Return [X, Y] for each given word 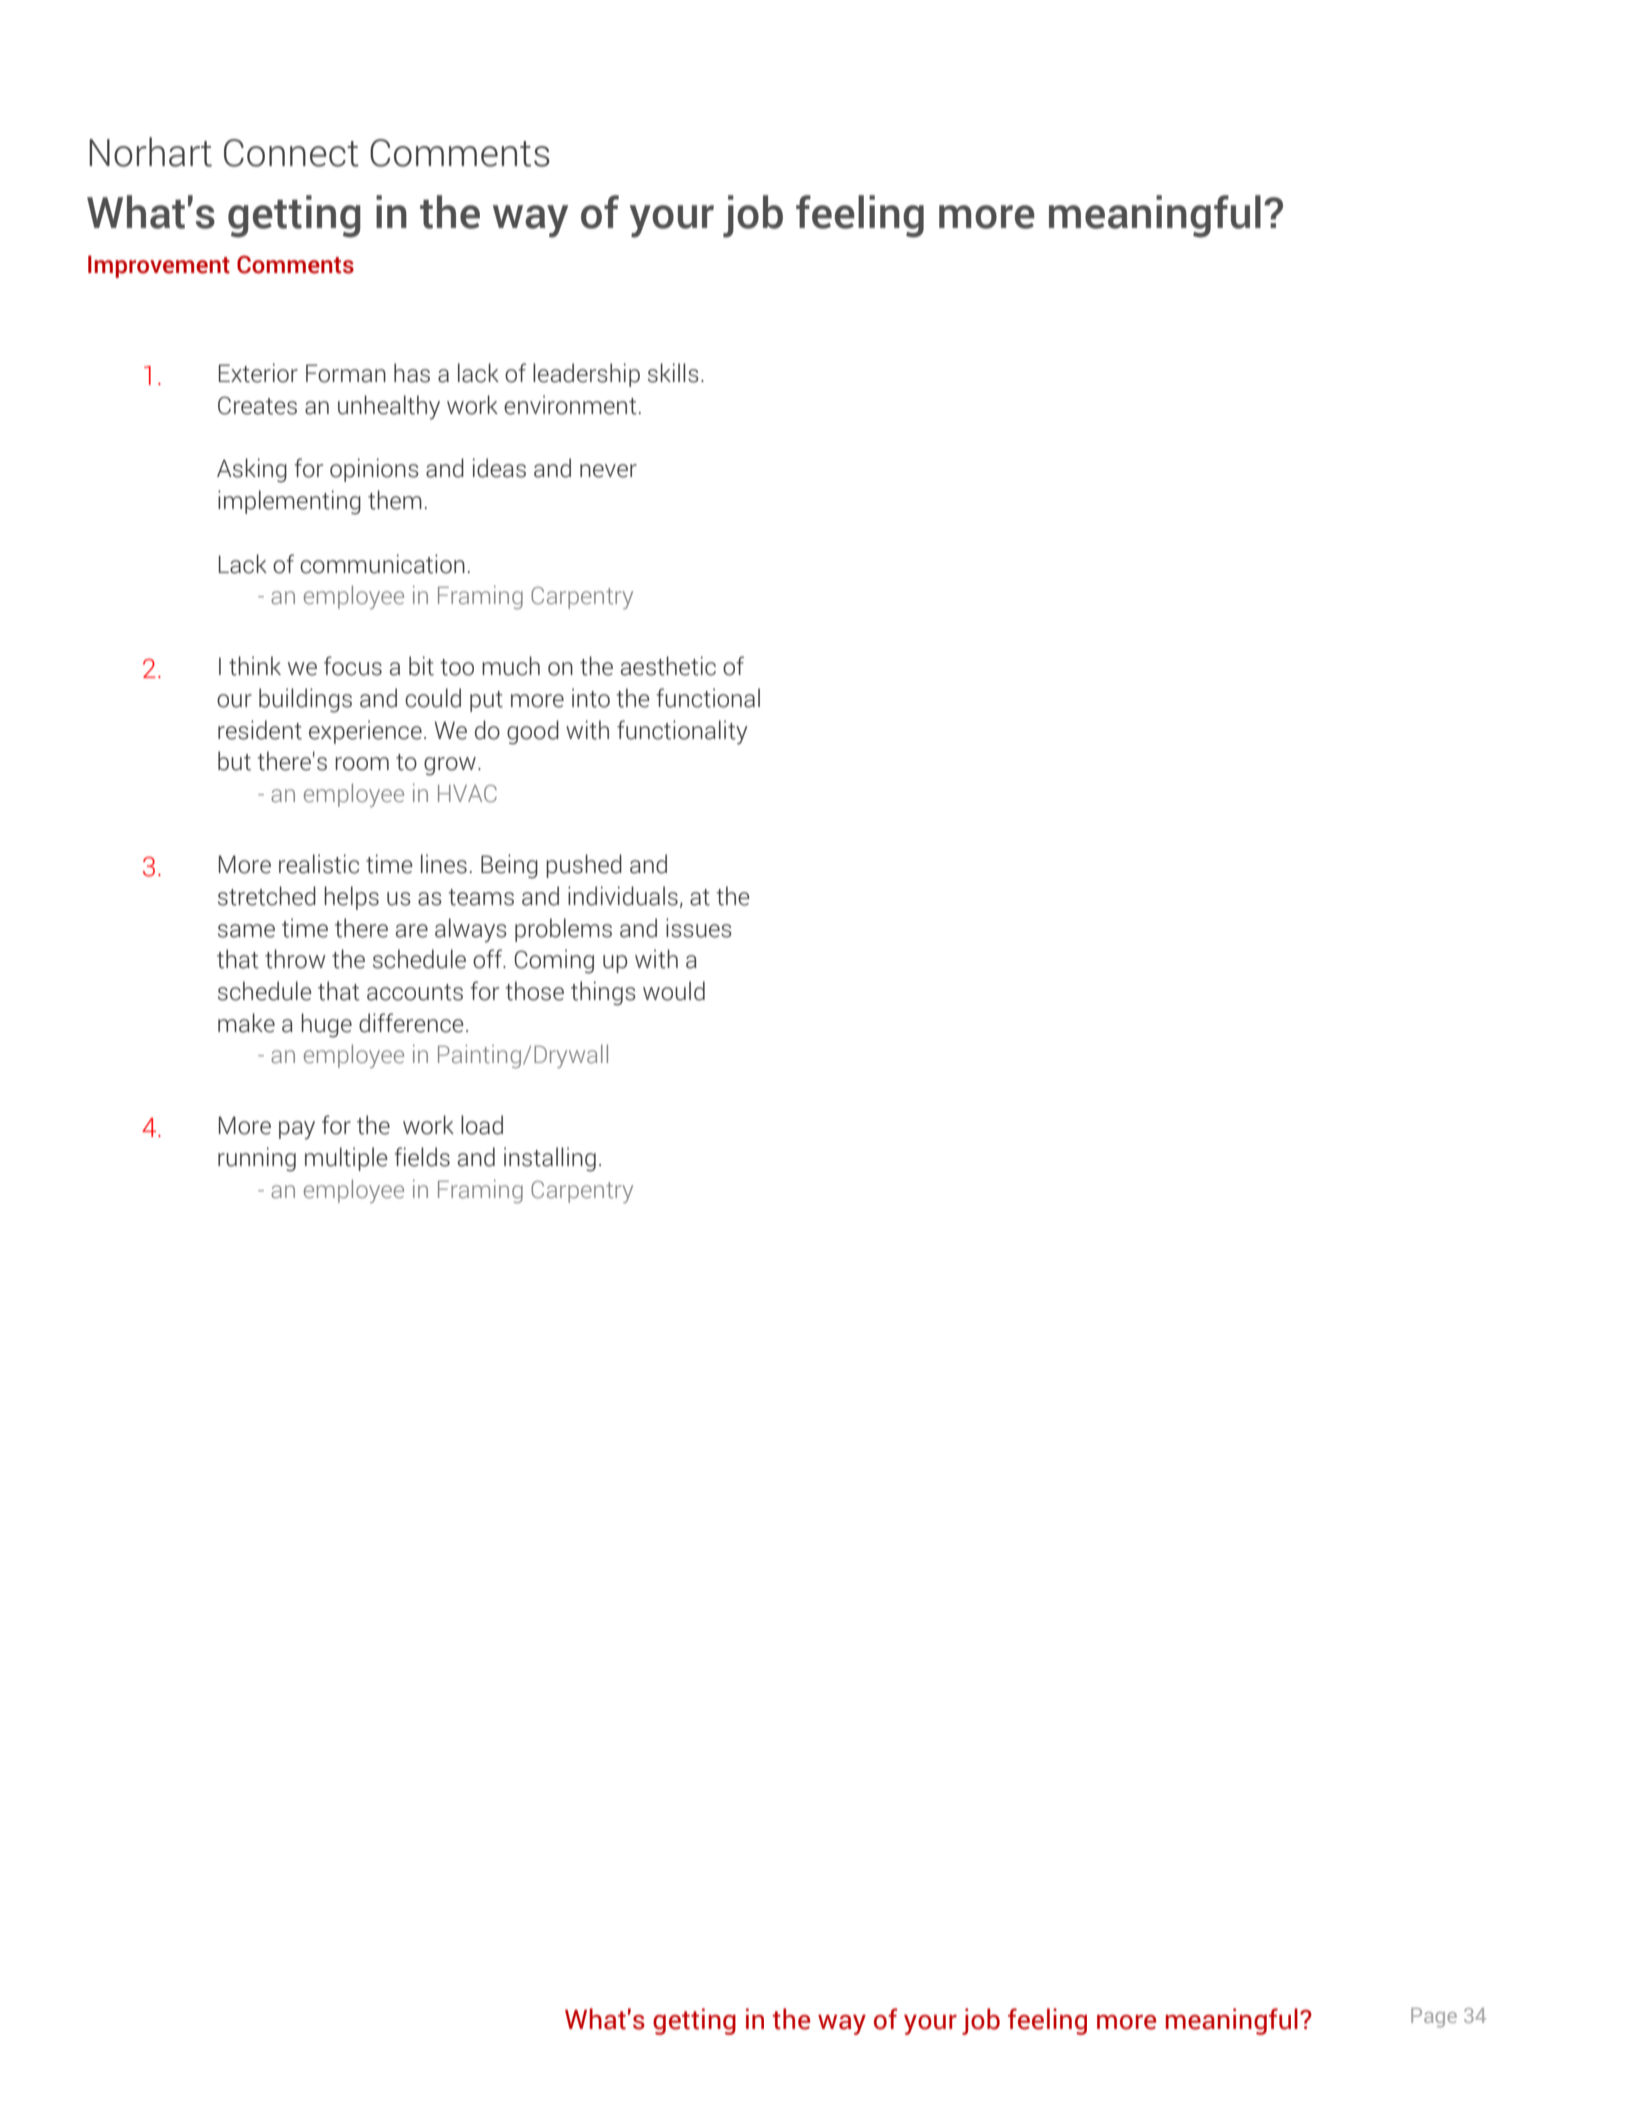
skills [673, 373]
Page [1434, 2018]
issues [699, 928]
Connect [291, 153]
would [674, 991]
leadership [586, 375]
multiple [346, 1159]
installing [550, 1159]
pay [297, 1130]
